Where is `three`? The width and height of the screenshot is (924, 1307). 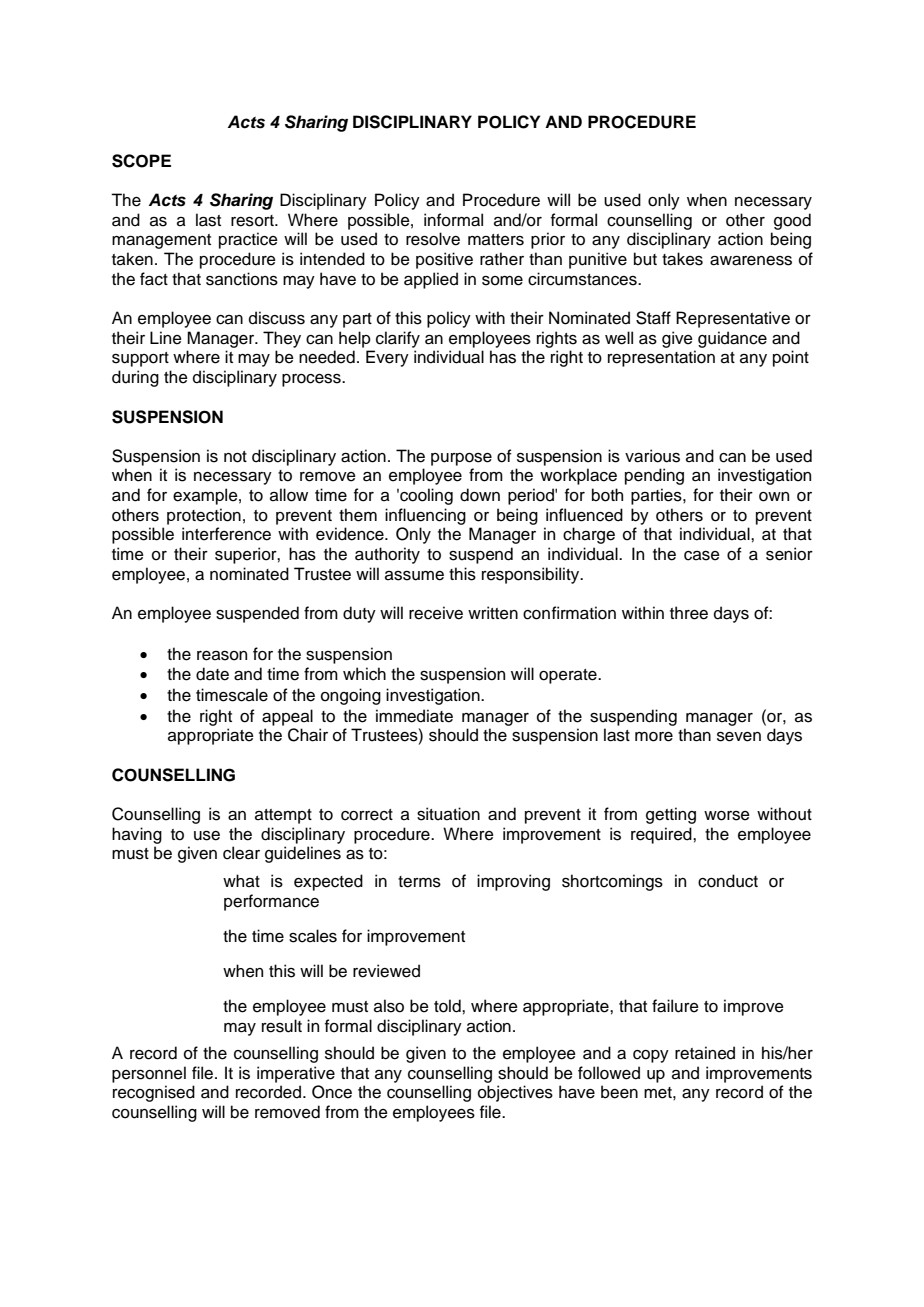
three is located at coordinates (689, 613).
